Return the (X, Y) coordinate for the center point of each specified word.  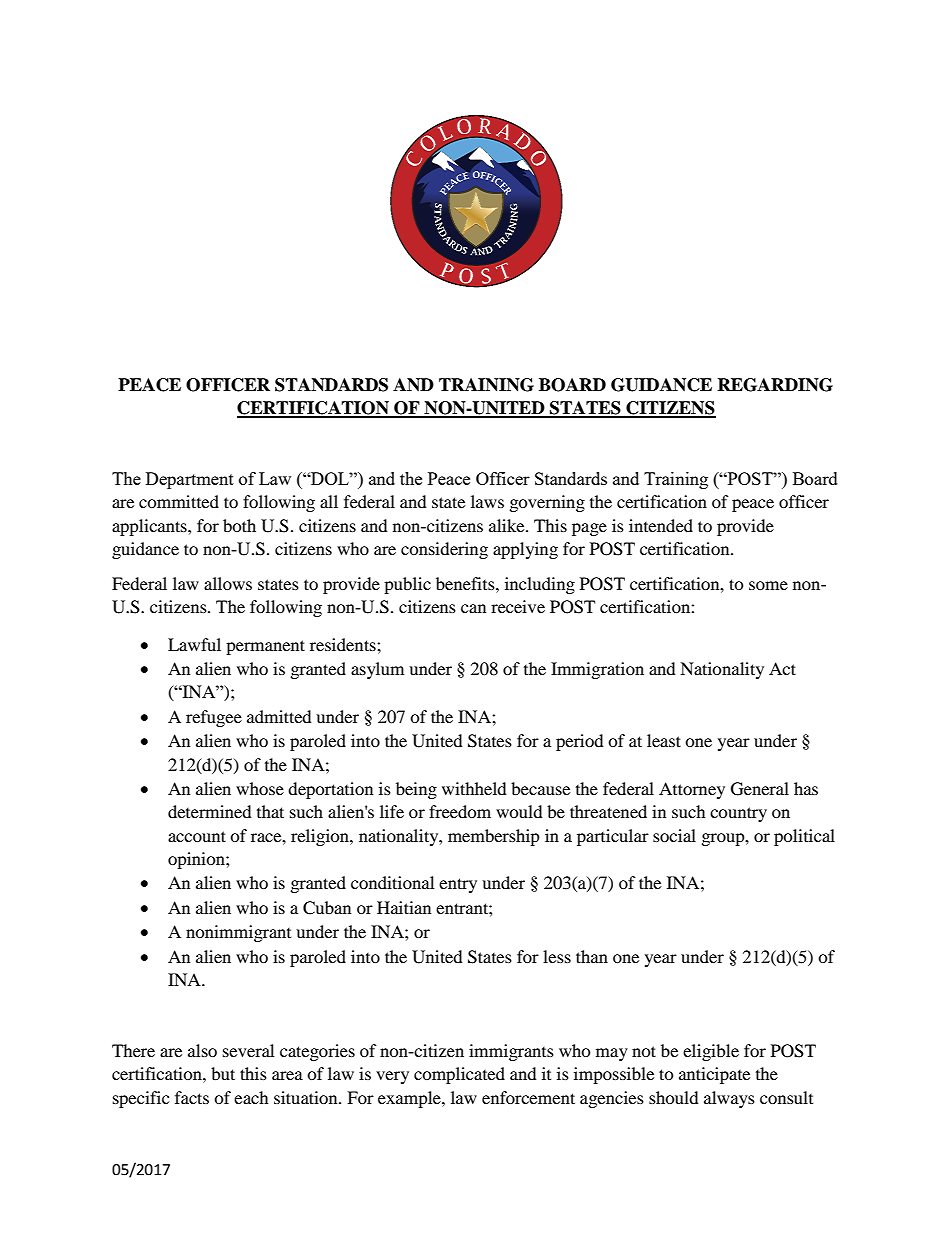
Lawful (194, 644)
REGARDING (775, 385)
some (768, 585)
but (223, 1073)
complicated (459, 1075)
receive (518, 606)
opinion (197, 860)
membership (494, 837)
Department (190, 480)
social (674, 835)
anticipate (714, 1075)
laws (487, 501)
